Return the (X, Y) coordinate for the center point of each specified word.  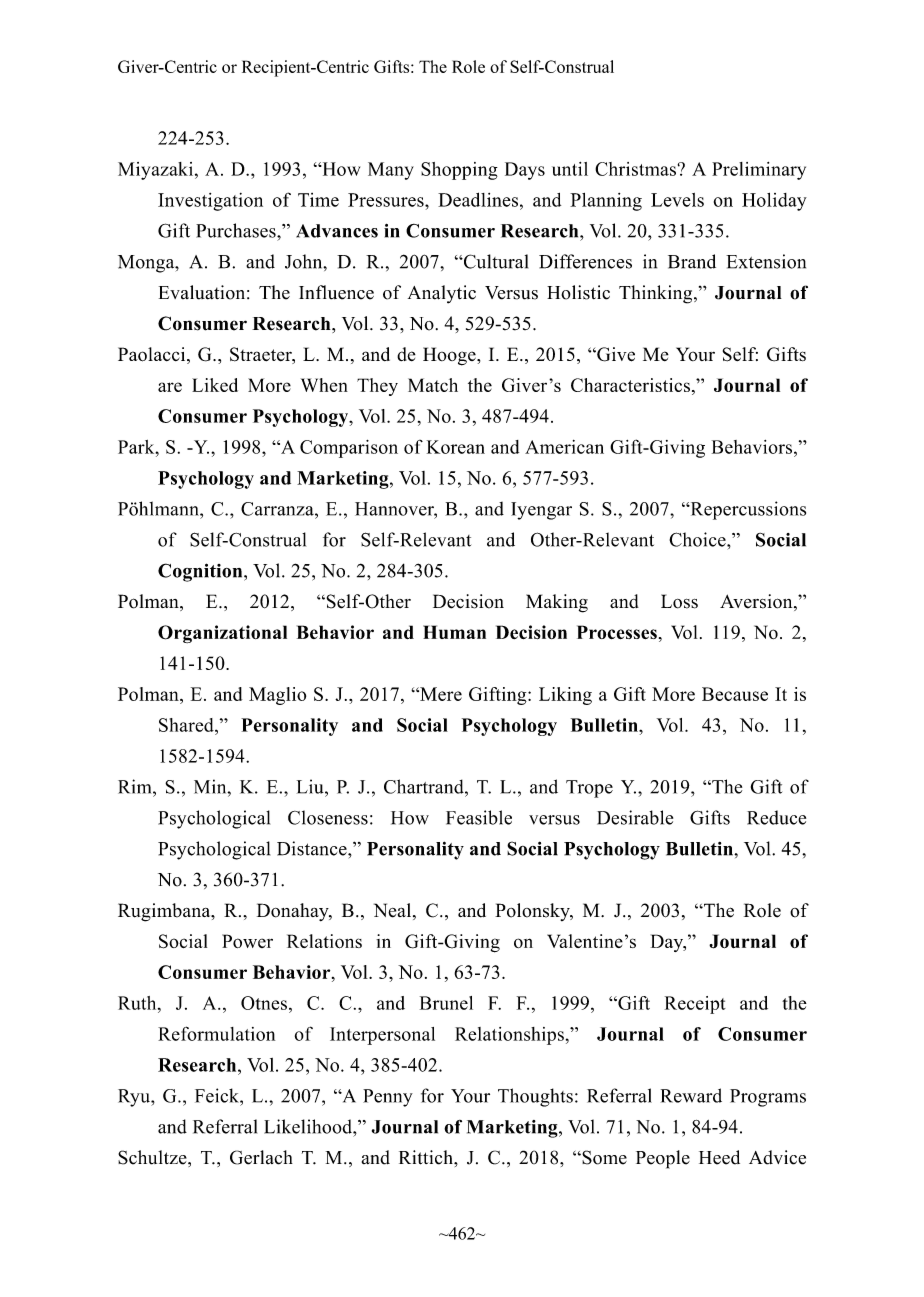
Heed (719, 1157)
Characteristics (630, 385)
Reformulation (216, 1033)
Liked (215, 385)
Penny (388, 1098)
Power (247, 941)
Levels (677, 200)
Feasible (479, 817)
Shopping (459, 171)
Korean (456, 447)
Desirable (635, 817)
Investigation (210, 202)
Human (454, 632)
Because (735, 694)
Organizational (222, 634)
